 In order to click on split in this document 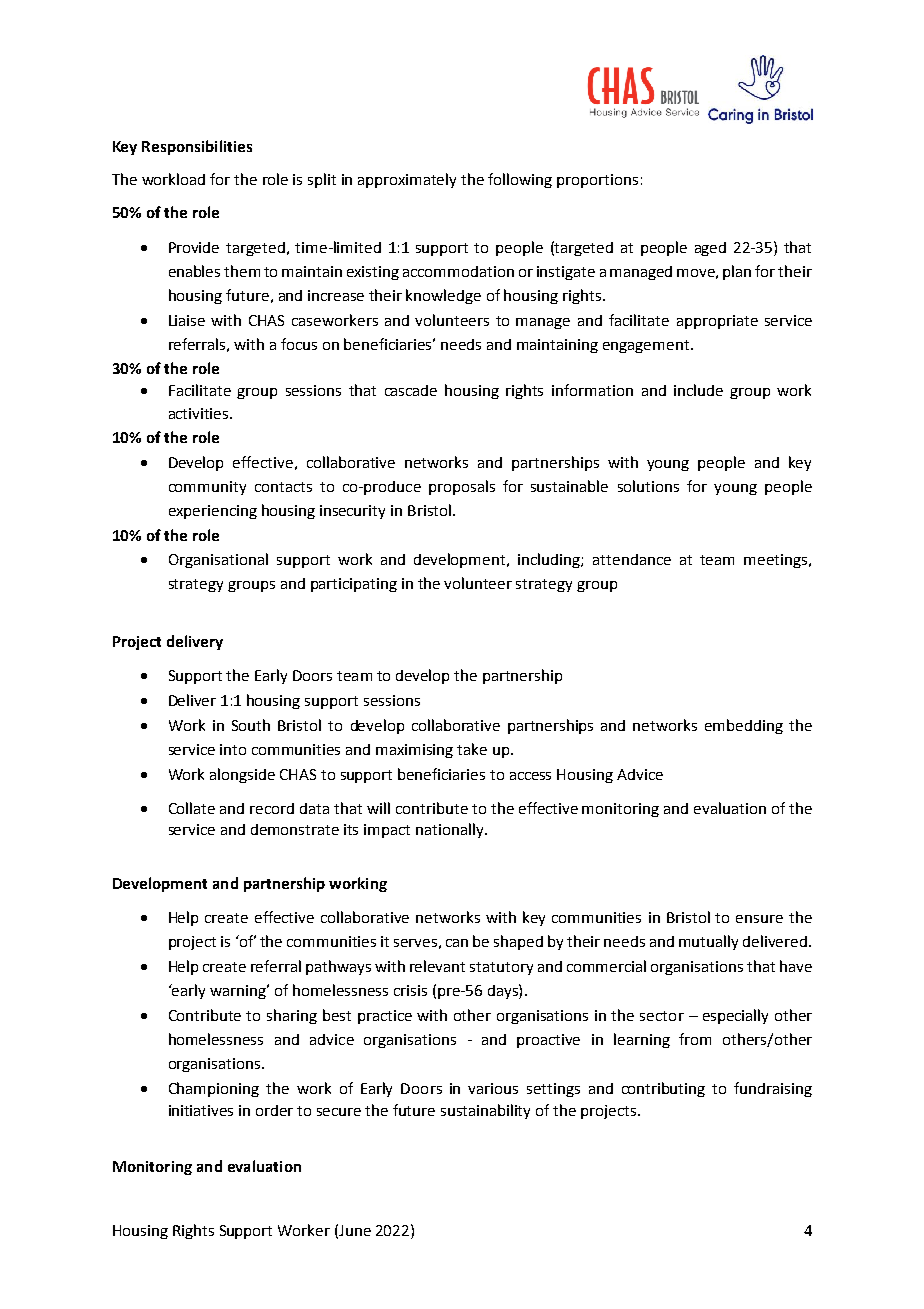, I will do `click(322, 180)`.
